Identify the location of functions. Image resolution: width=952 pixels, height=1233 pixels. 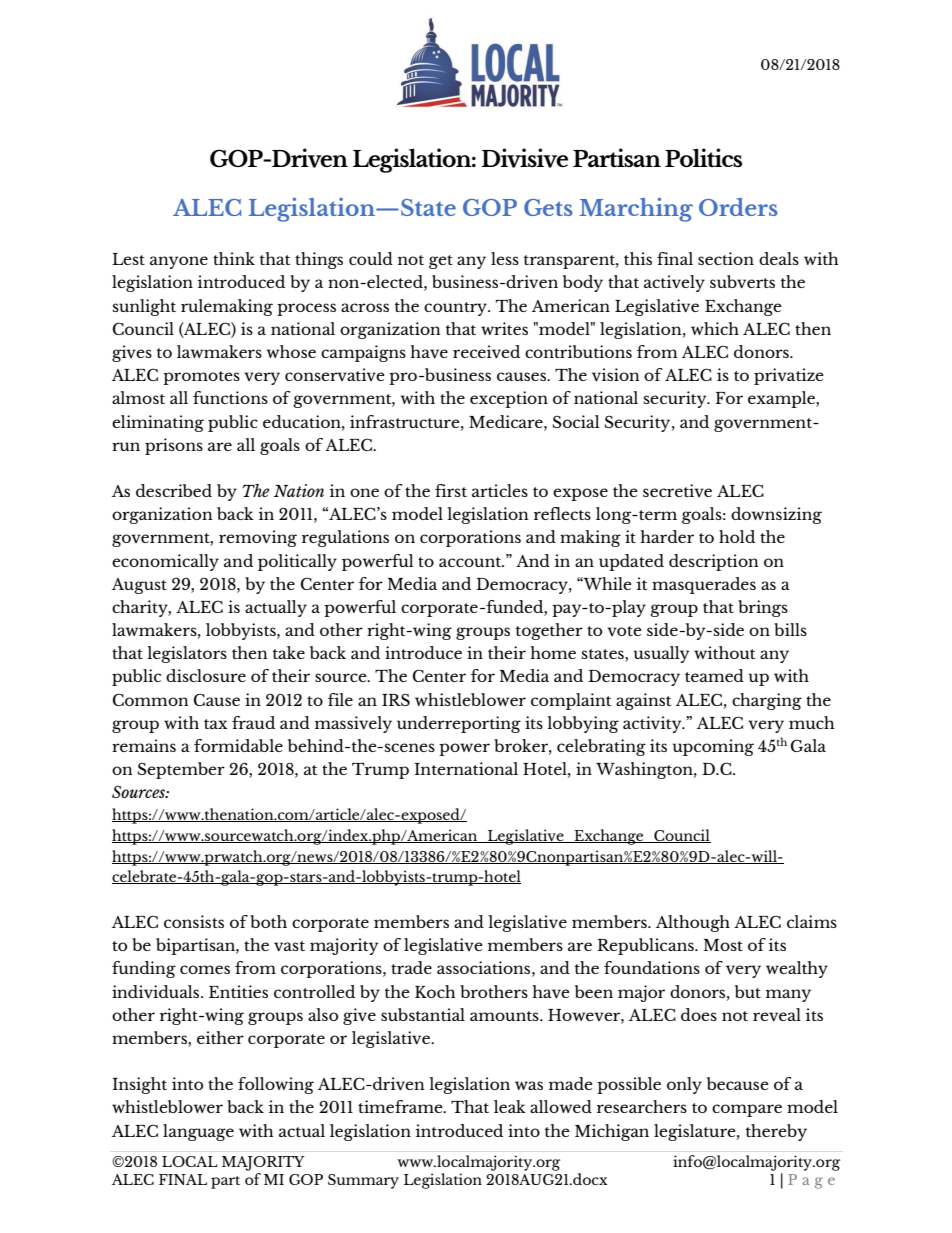
(230, 397).
